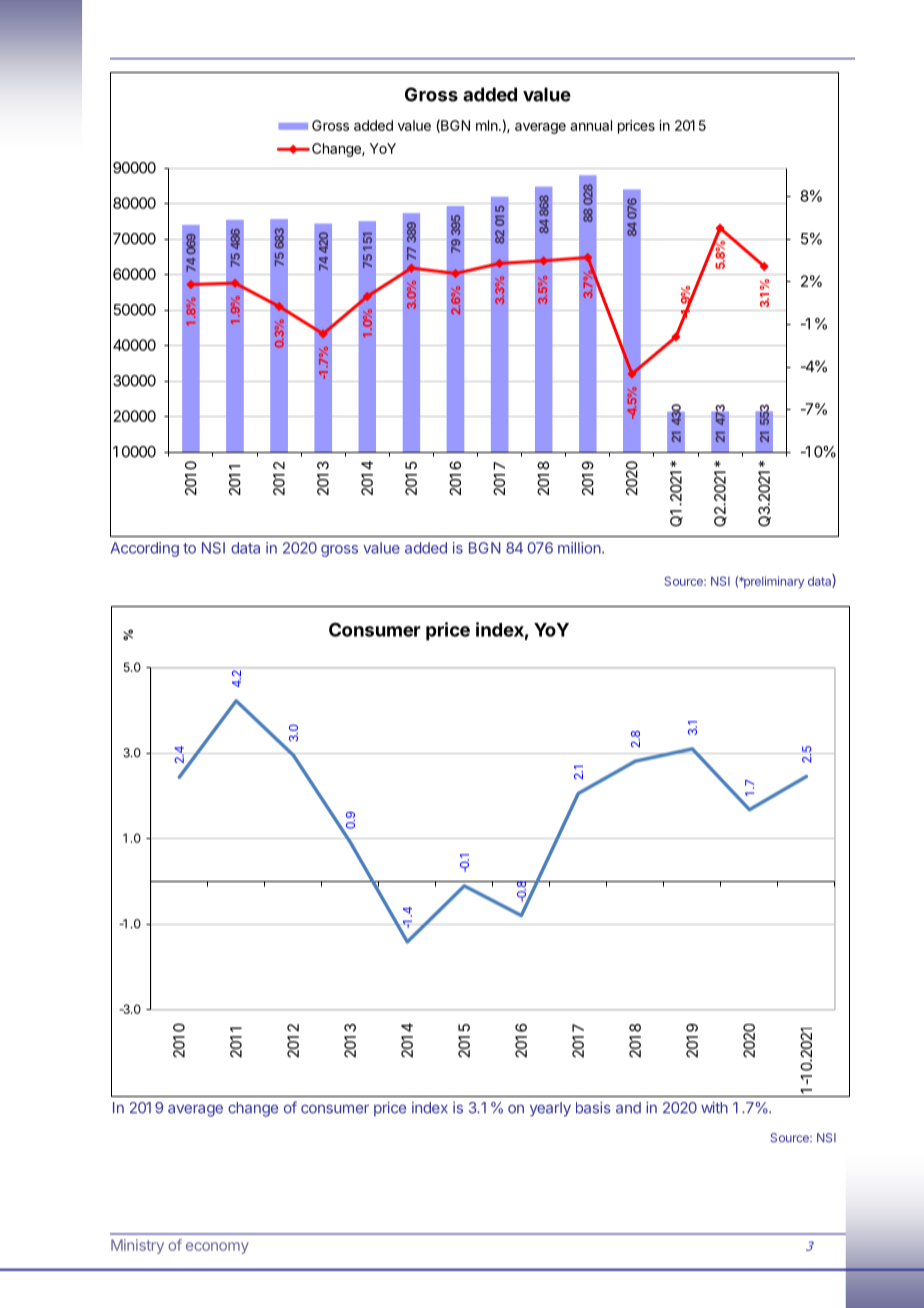 This screenshot has width=924, height=1308. I want to click on preliminary, so click(773, 582).
